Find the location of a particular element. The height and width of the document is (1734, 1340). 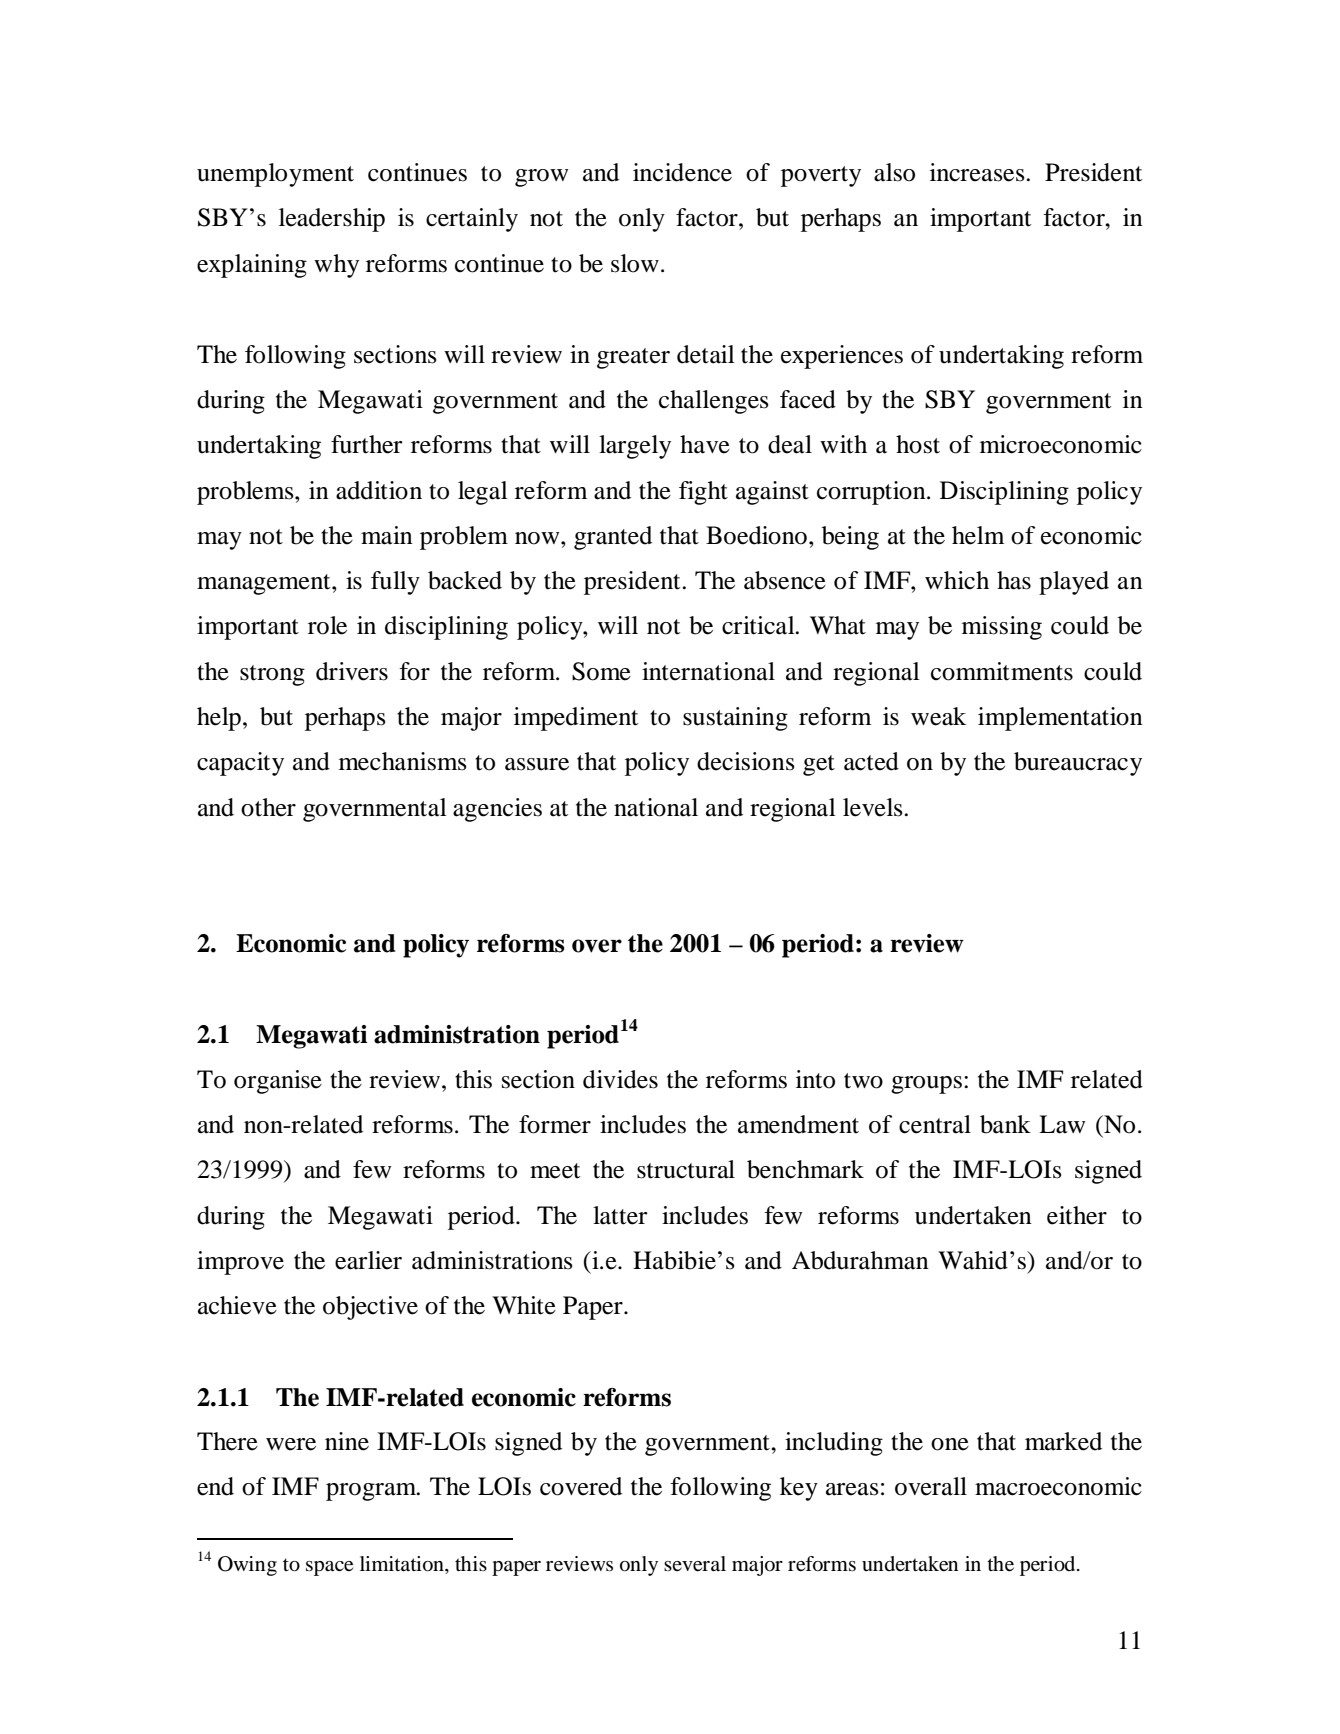

leadership is located at coordinates (332, 220).
